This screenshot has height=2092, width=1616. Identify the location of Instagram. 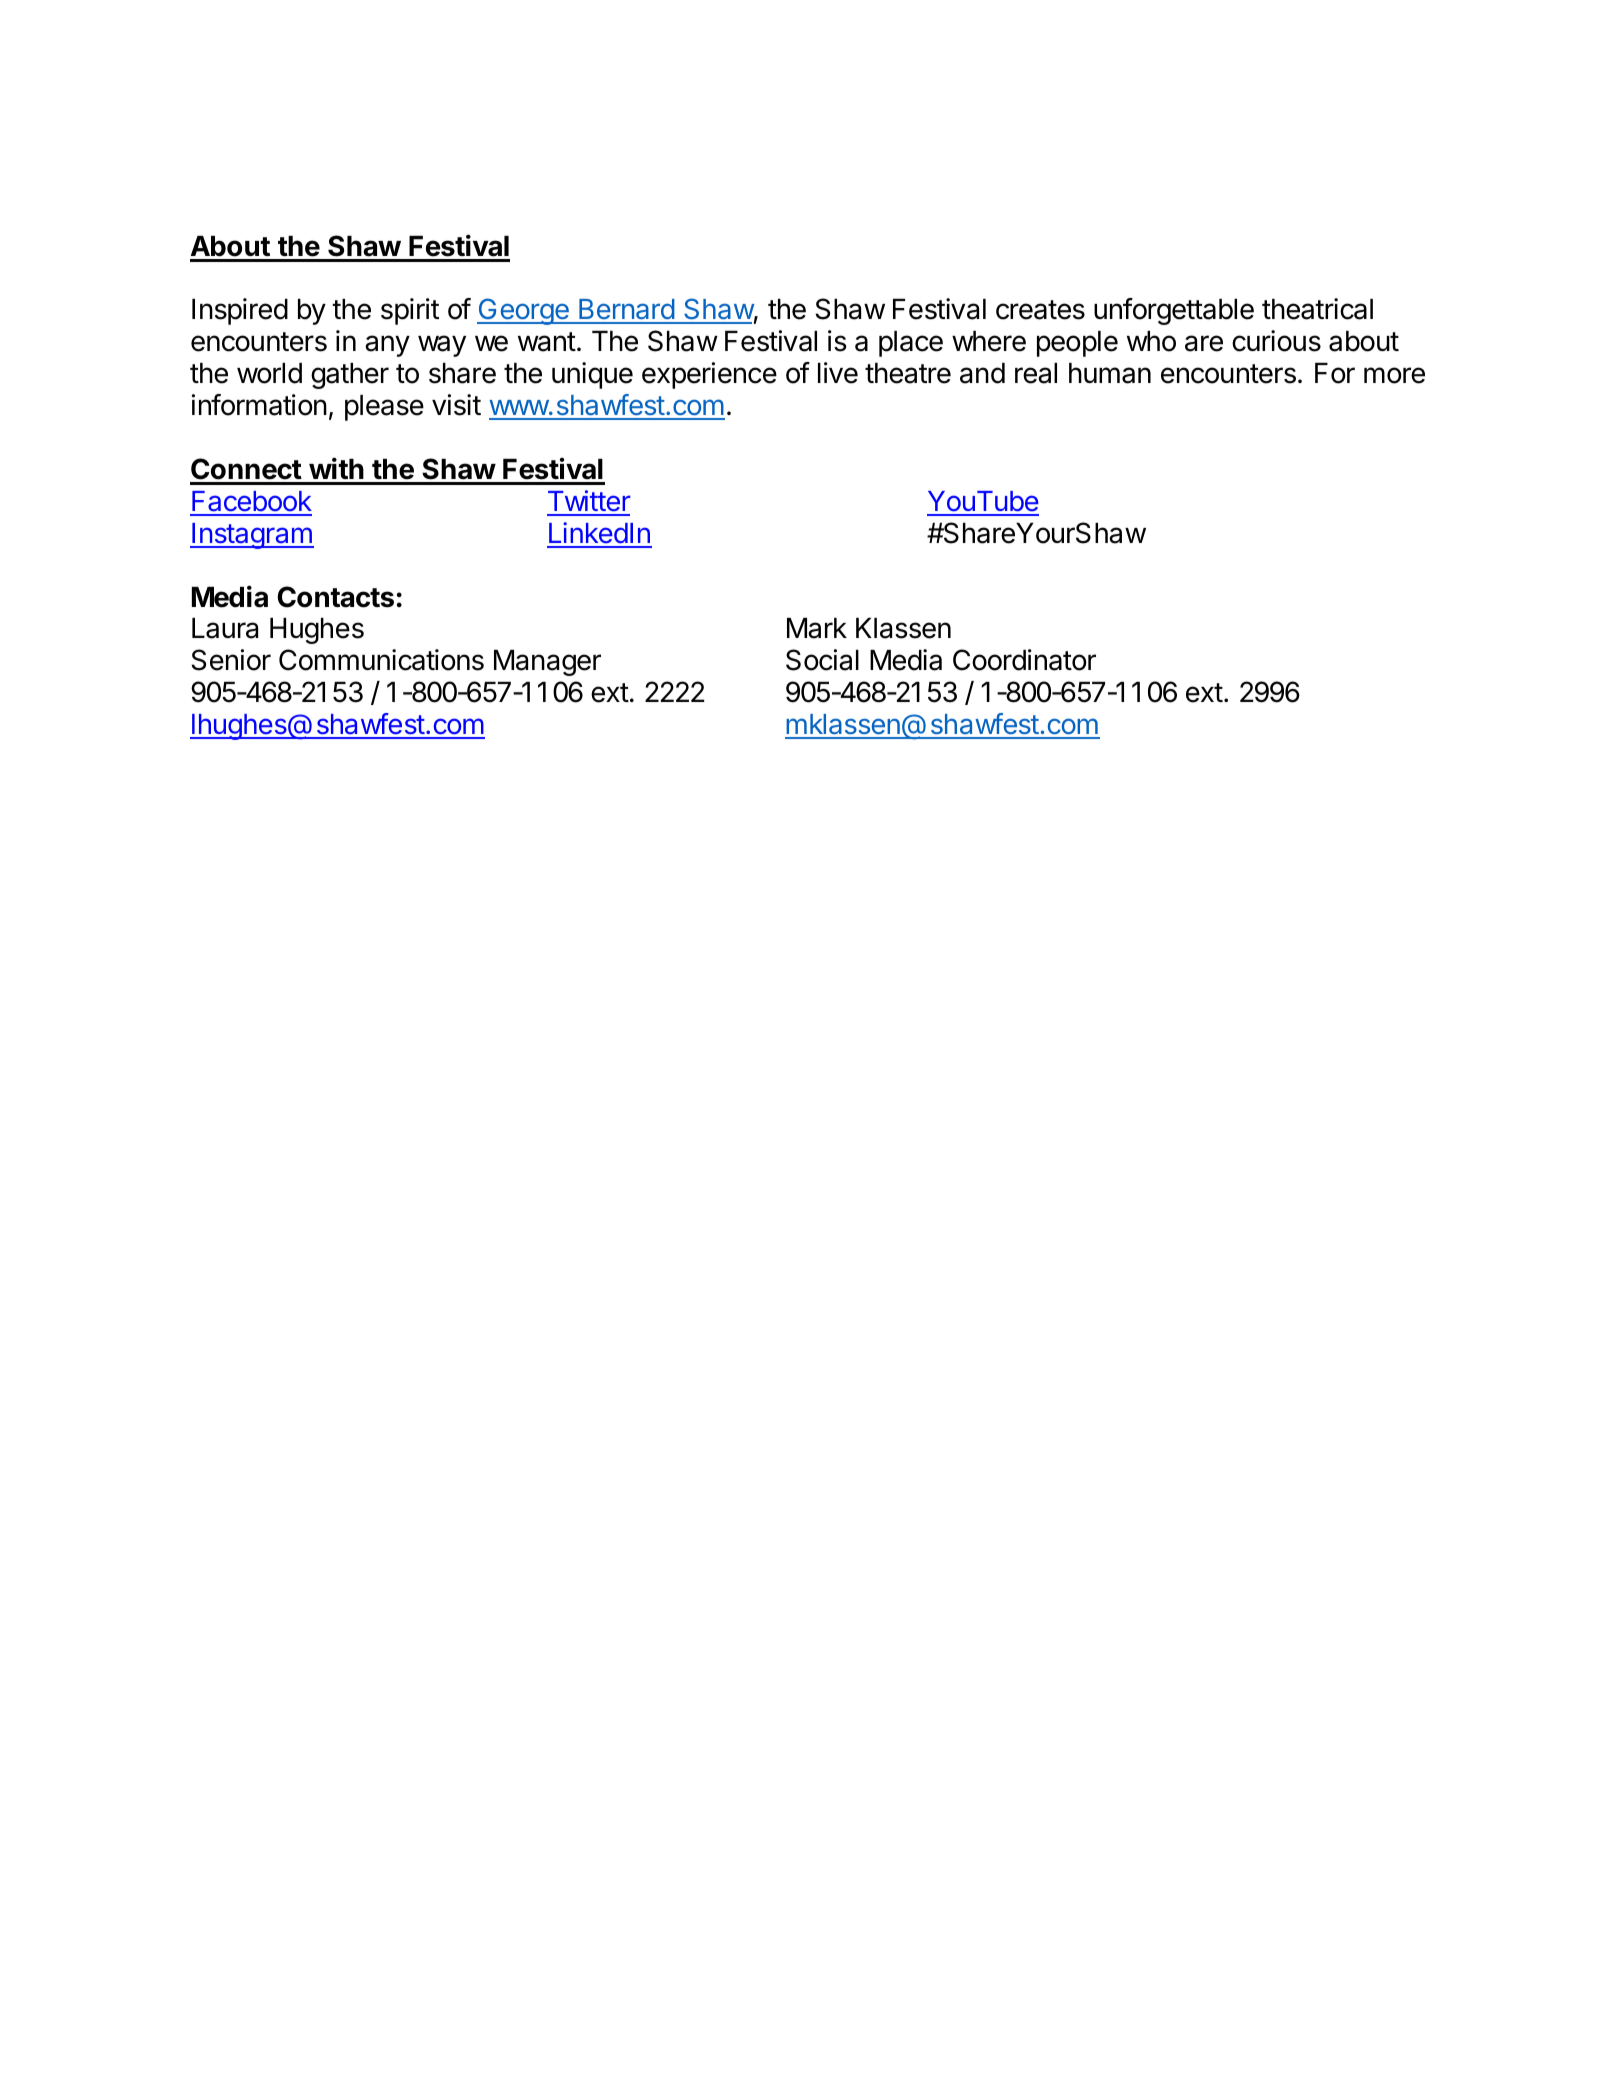
(252, 536).
